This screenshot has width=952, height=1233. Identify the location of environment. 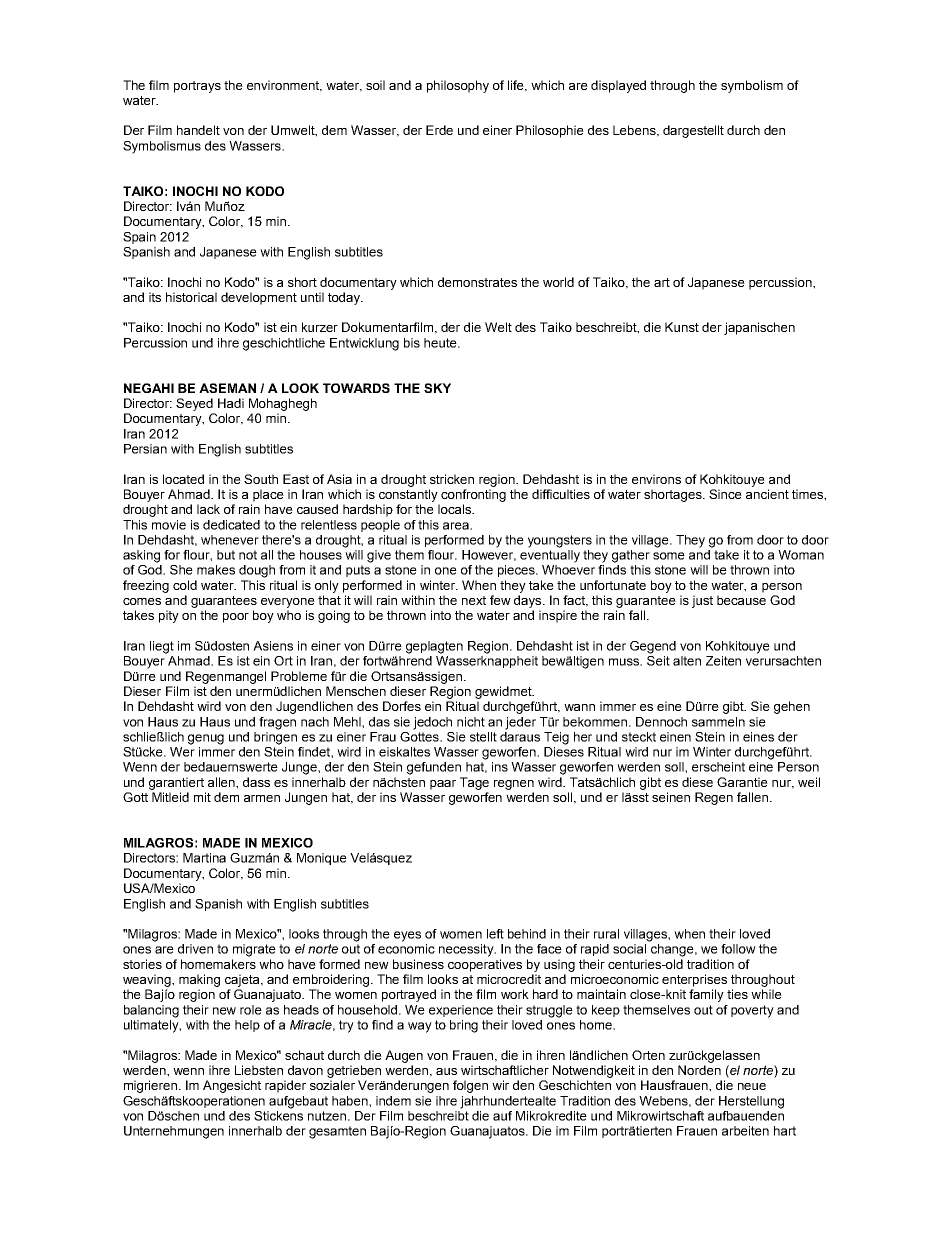
(284, 86).
